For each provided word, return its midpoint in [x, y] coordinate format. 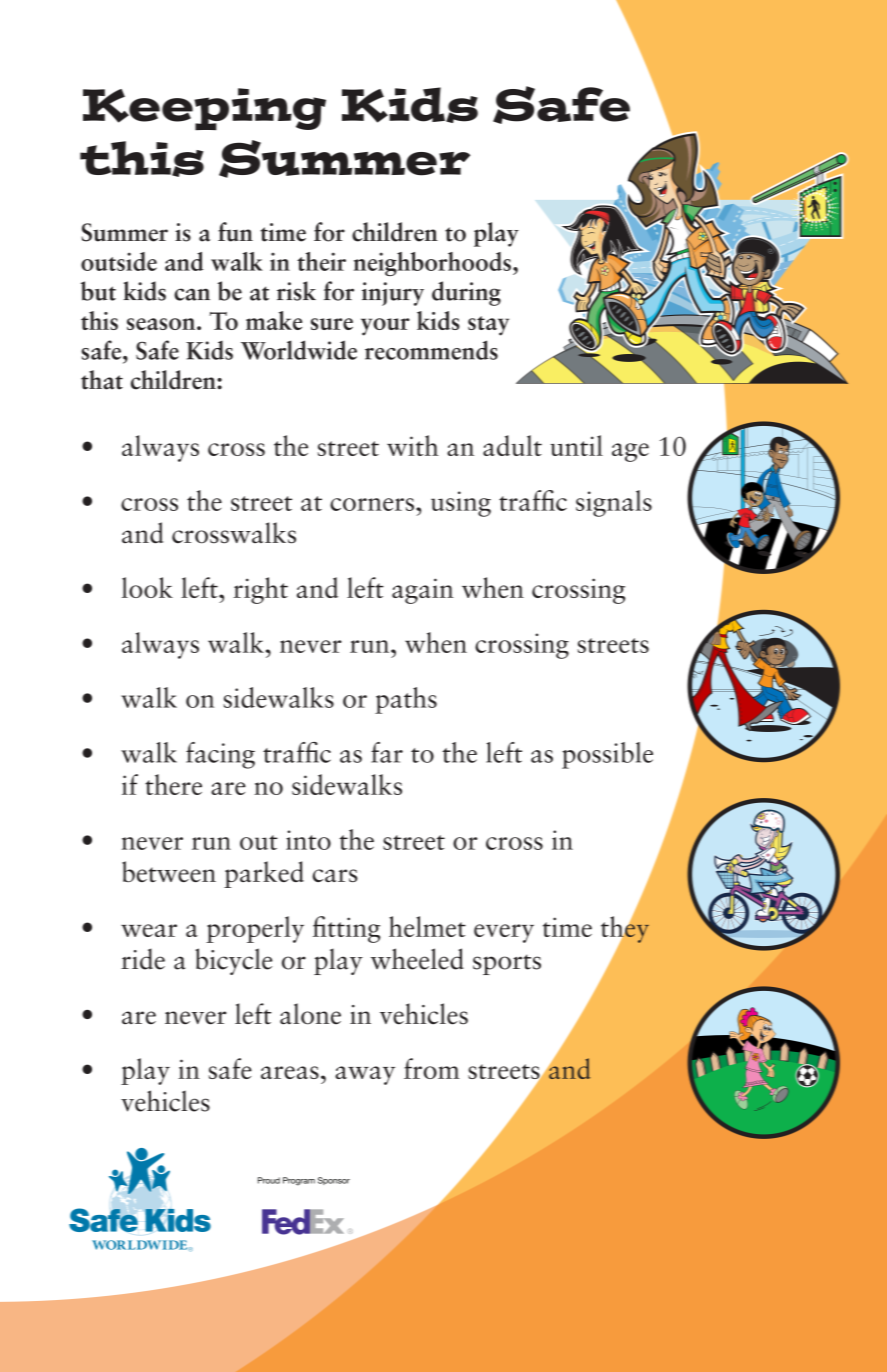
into [308, 840]
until [576, 445]
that [102, 380]
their [321, 261]
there [173, 784]
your [385, 327]
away [365, 1075]
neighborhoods [432, 264]
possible [607, 755]
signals [614, 503]
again [423, 591]
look [147, 587]
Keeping [204, 109]
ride [143, 959]
